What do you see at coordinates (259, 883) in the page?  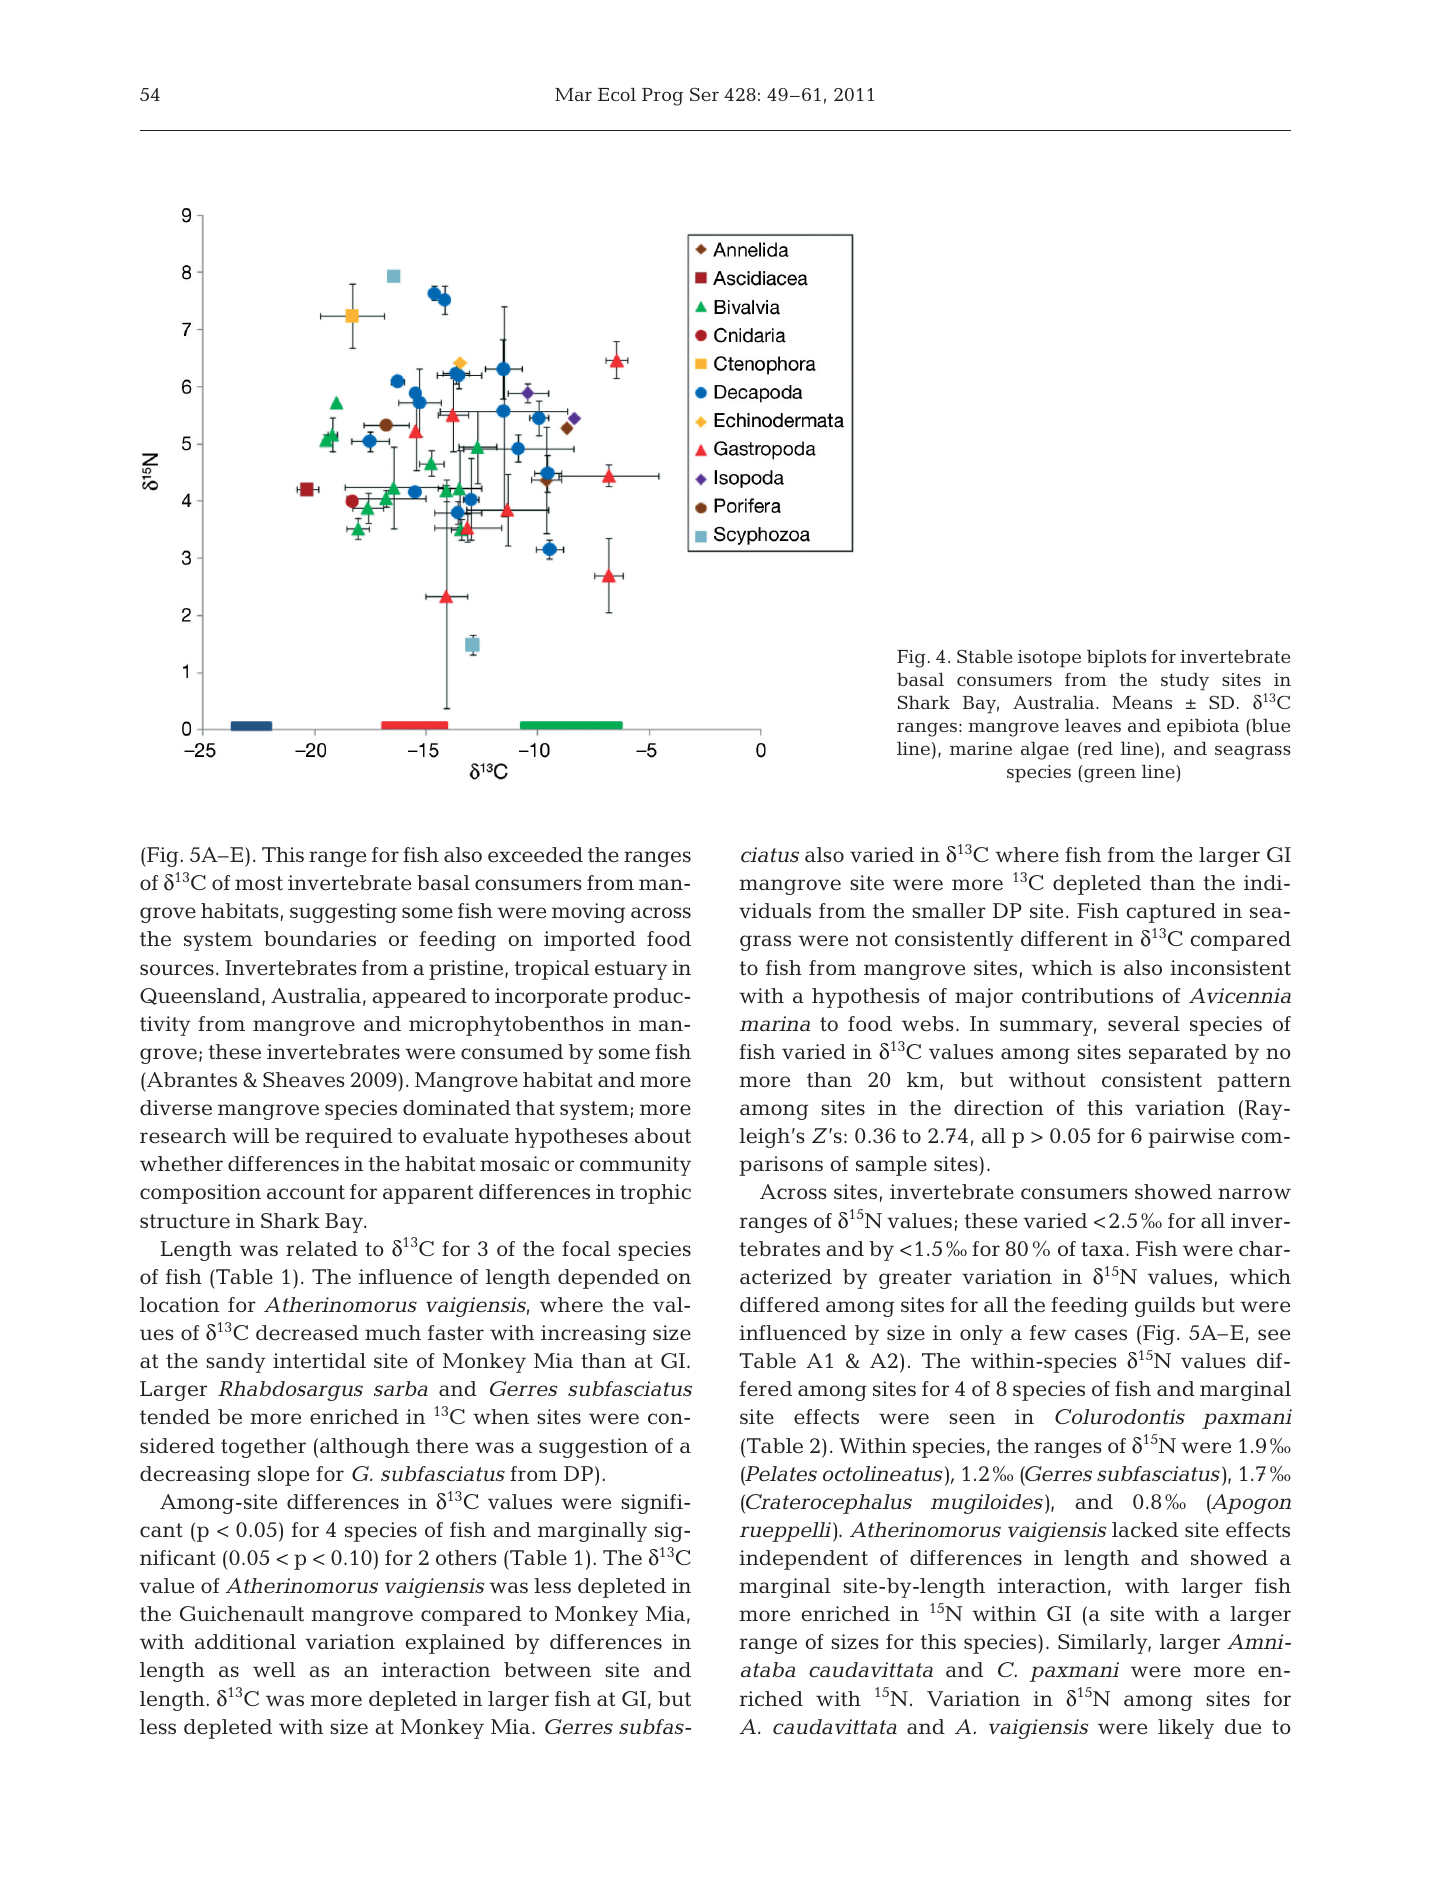 I see `most` at bounding box center [259, 883].
